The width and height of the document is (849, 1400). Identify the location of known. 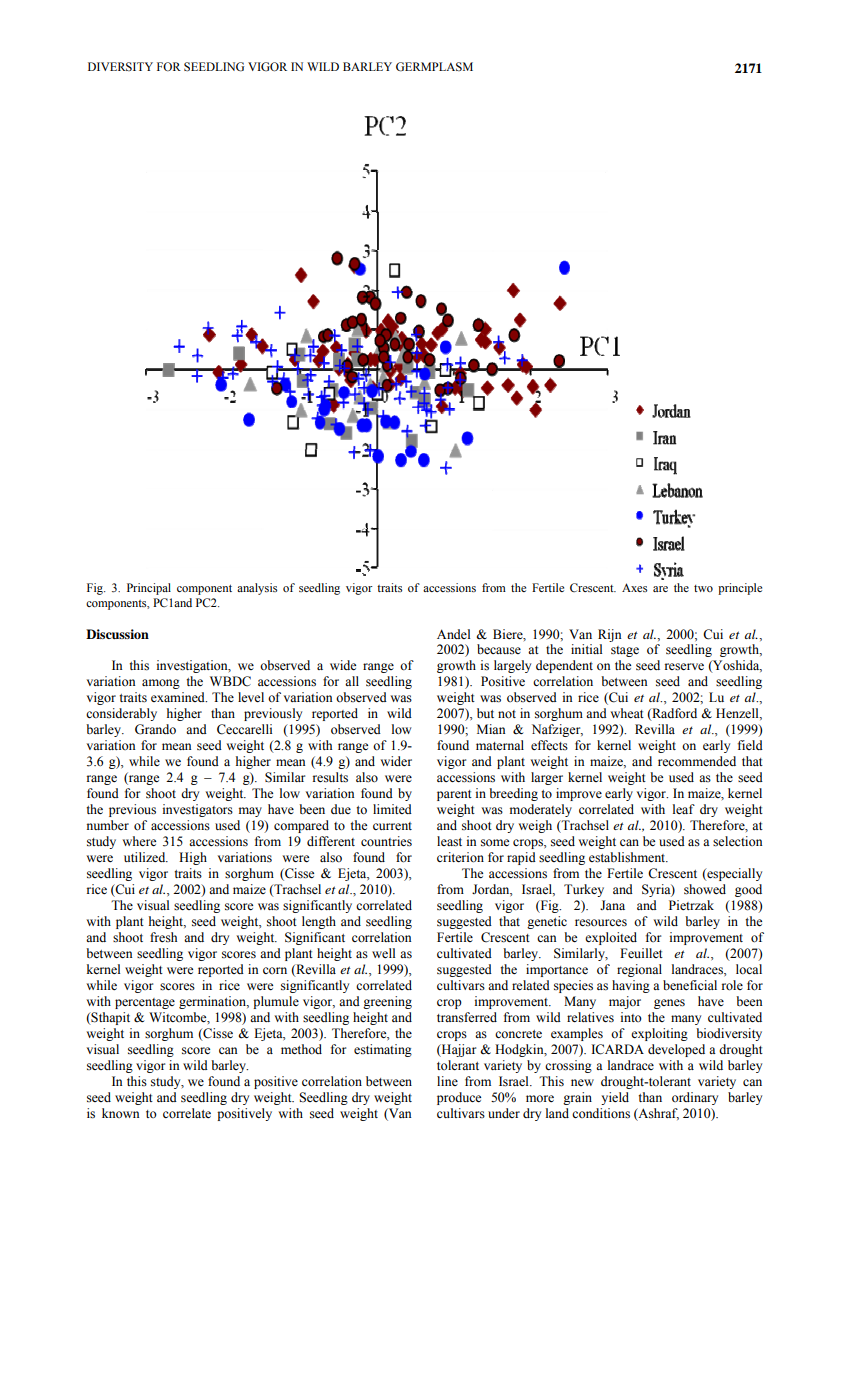
(120, 1113).
